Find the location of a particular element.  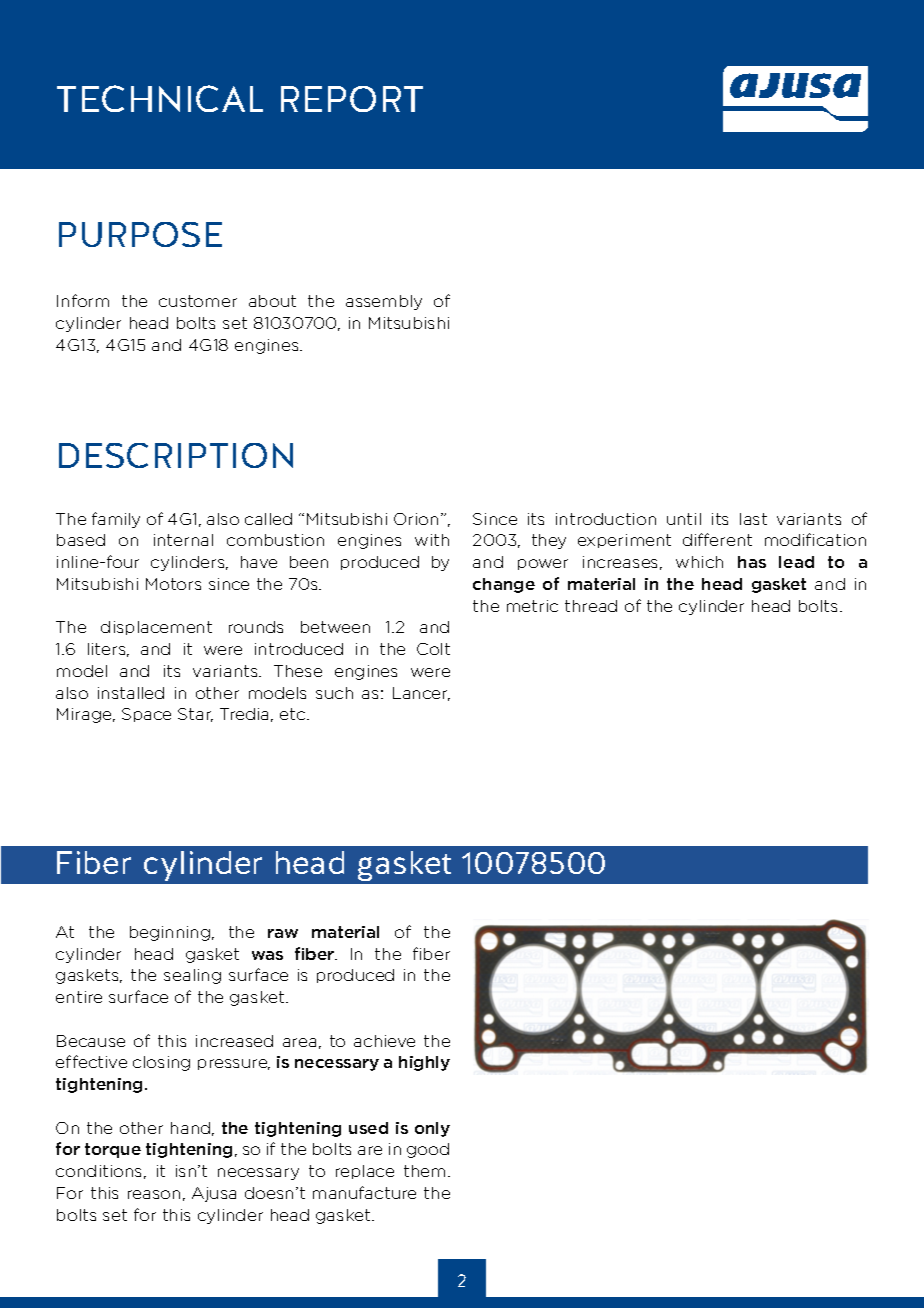

reason is located at coordinates (154, 1194).
